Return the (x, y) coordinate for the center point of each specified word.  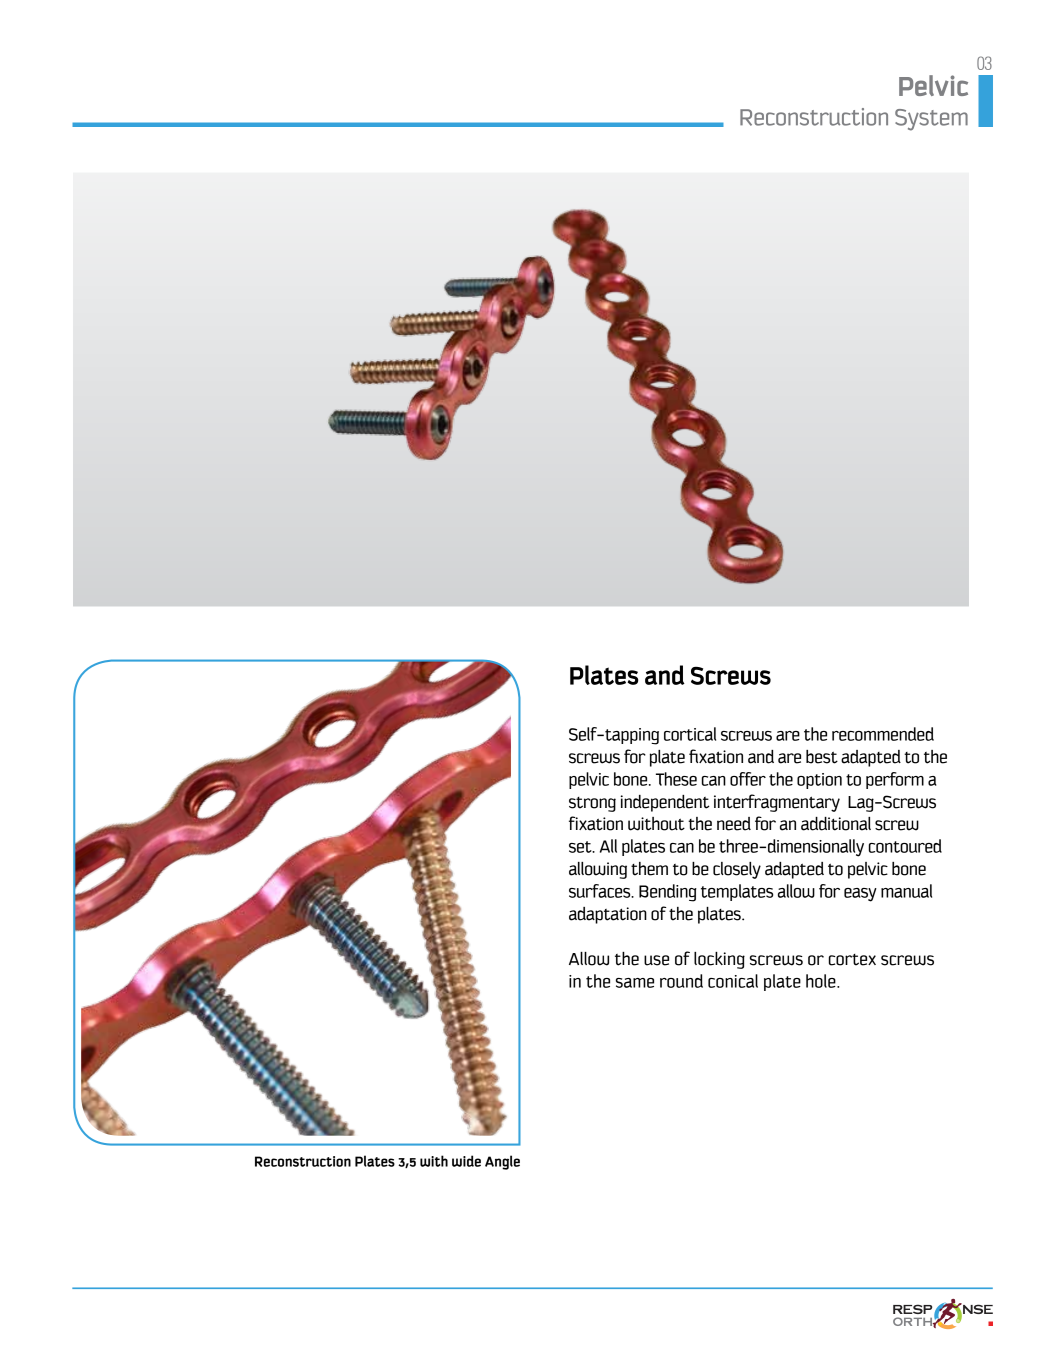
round (681, 981)
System (931, 120)
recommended (883, 734)
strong (592, 804)
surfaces (601, 891)
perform (895, 780)
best (822, 757)
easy (860, 895)
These (676, 779)
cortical (690, 734)
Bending (668, 893)
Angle (502, 1162)
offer (748, 779)
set (581, 847)
